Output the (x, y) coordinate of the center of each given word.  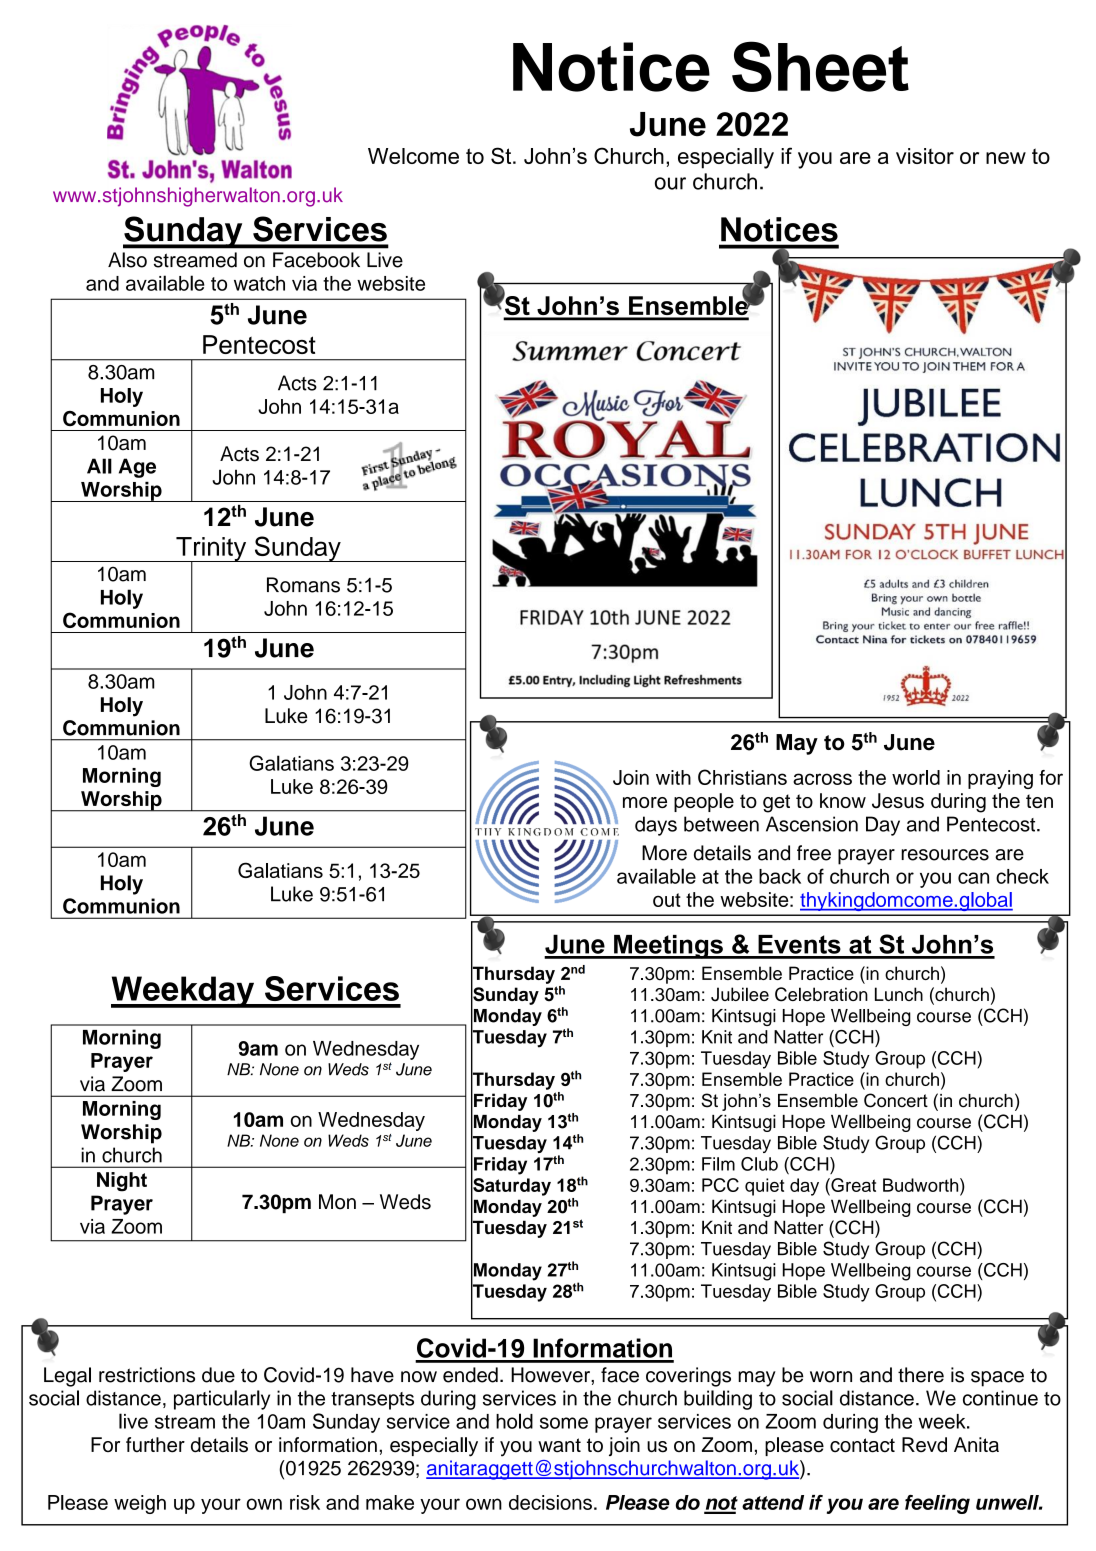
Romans (303, 585)
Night (122, 1182)
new (1006, 158)
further (155, 1445)
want (559, 1445)
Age (137, 468)
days (656, 826)
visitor (925, 156)
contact (862, 1445)
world (916, 777)
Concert (896, 1100)
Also (127, 260)
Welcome (413, 156)
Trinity (211, 550)
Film (718, 1164)
